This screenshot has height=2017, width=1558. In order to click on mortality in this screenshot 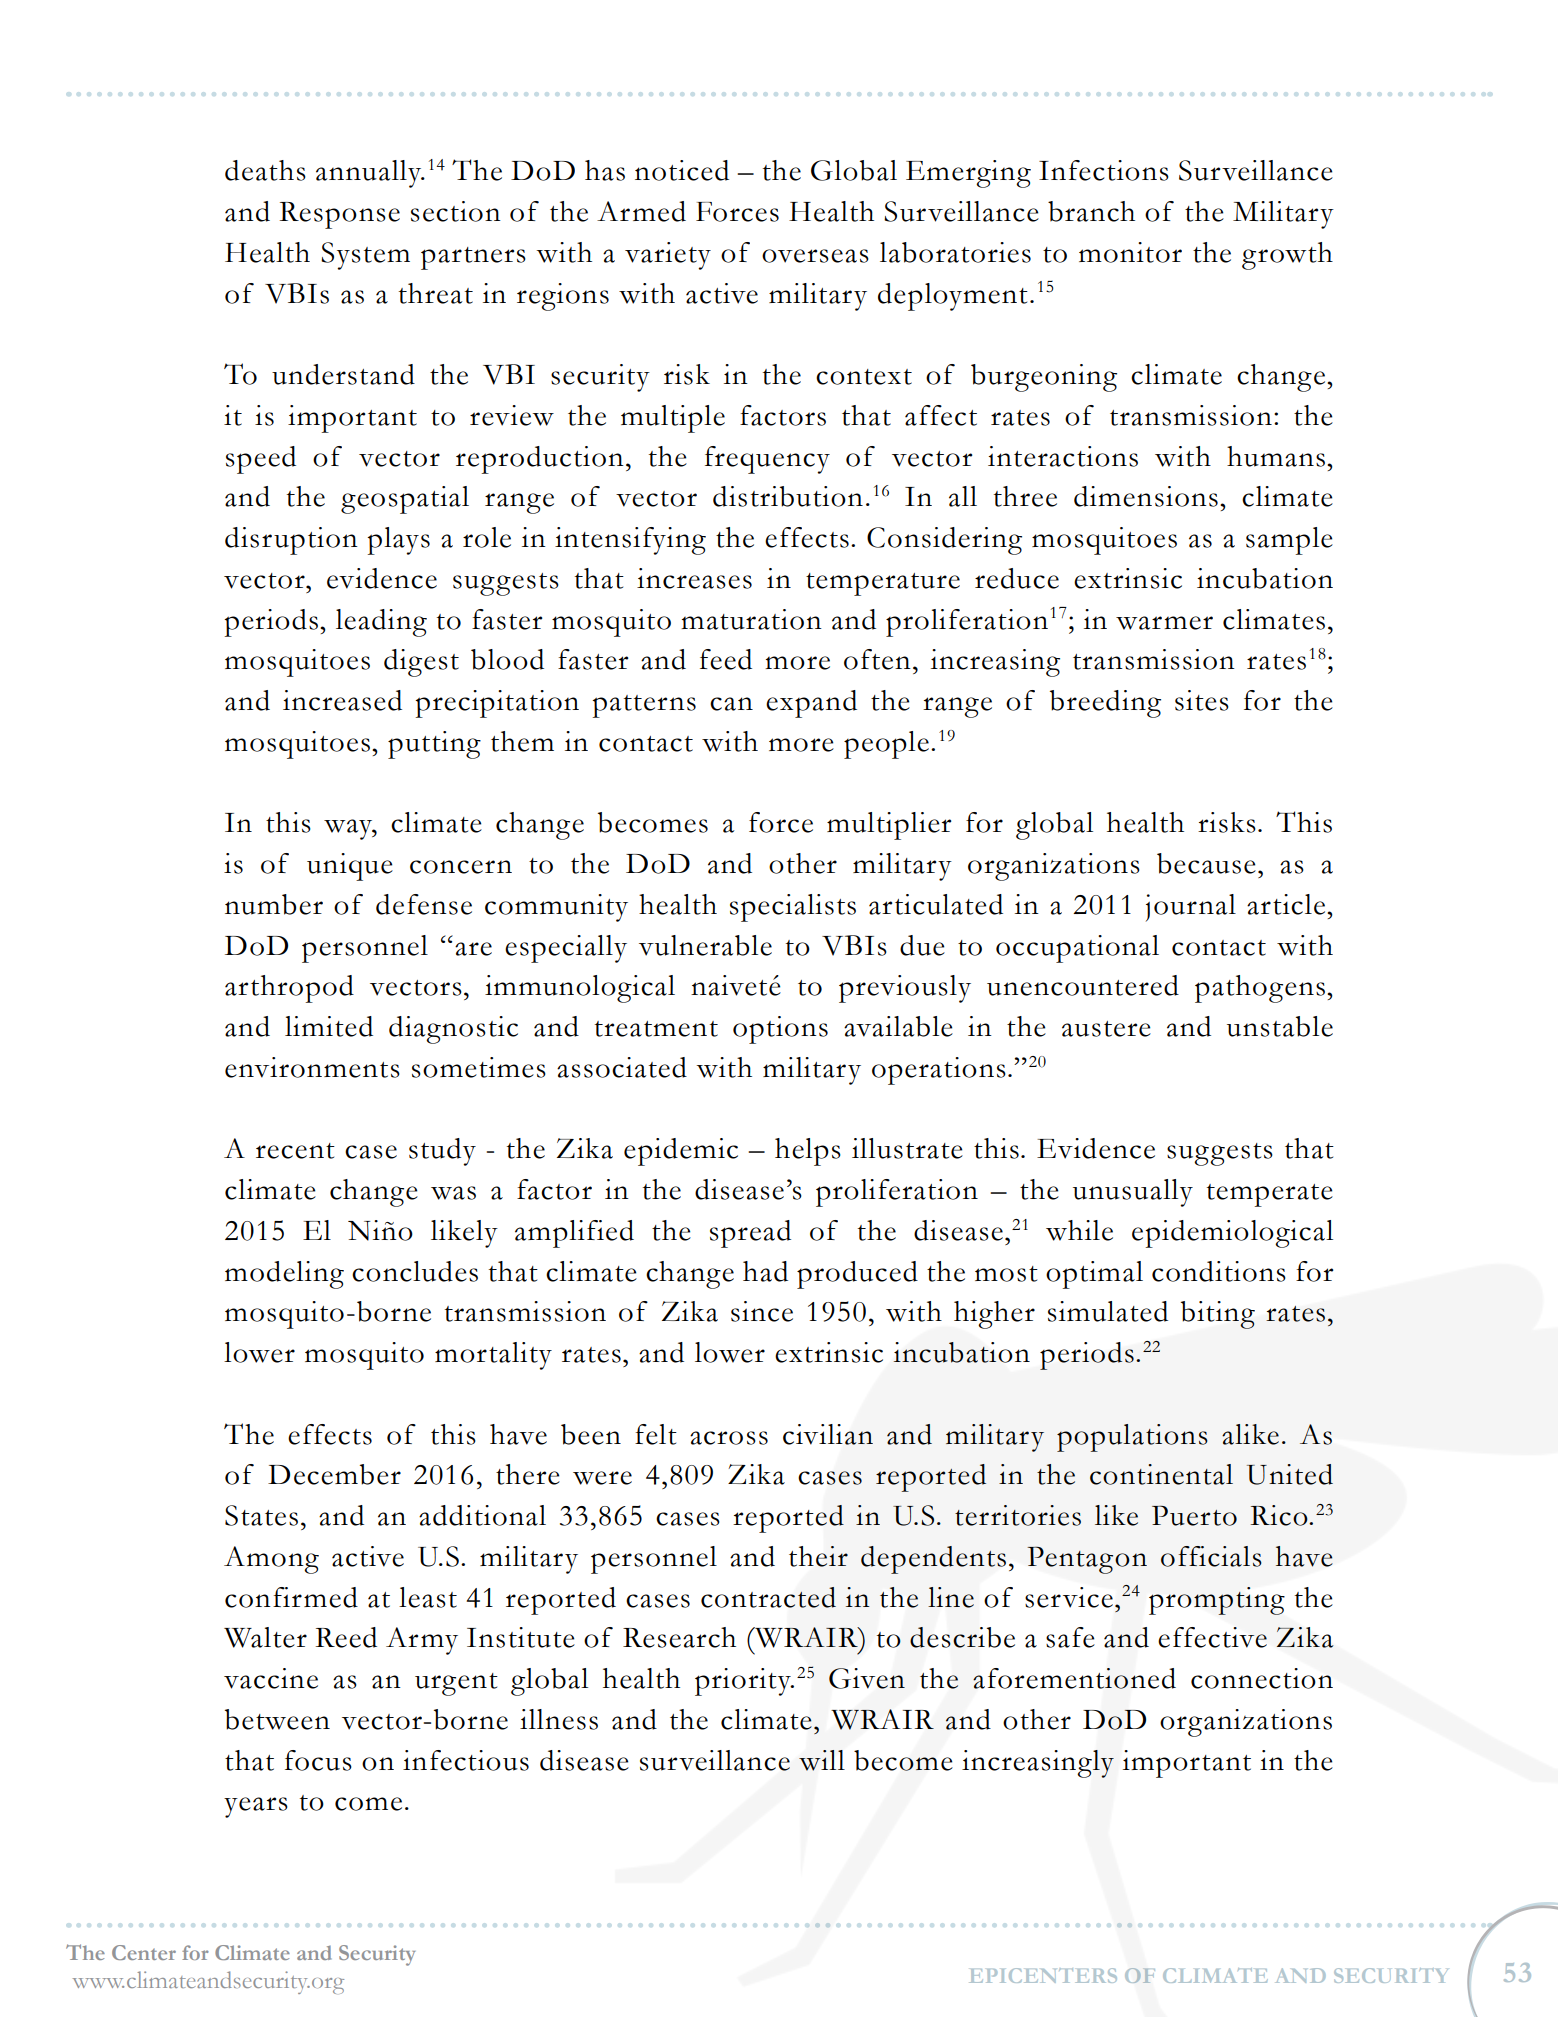, I will do `click(493, 1356)`.
